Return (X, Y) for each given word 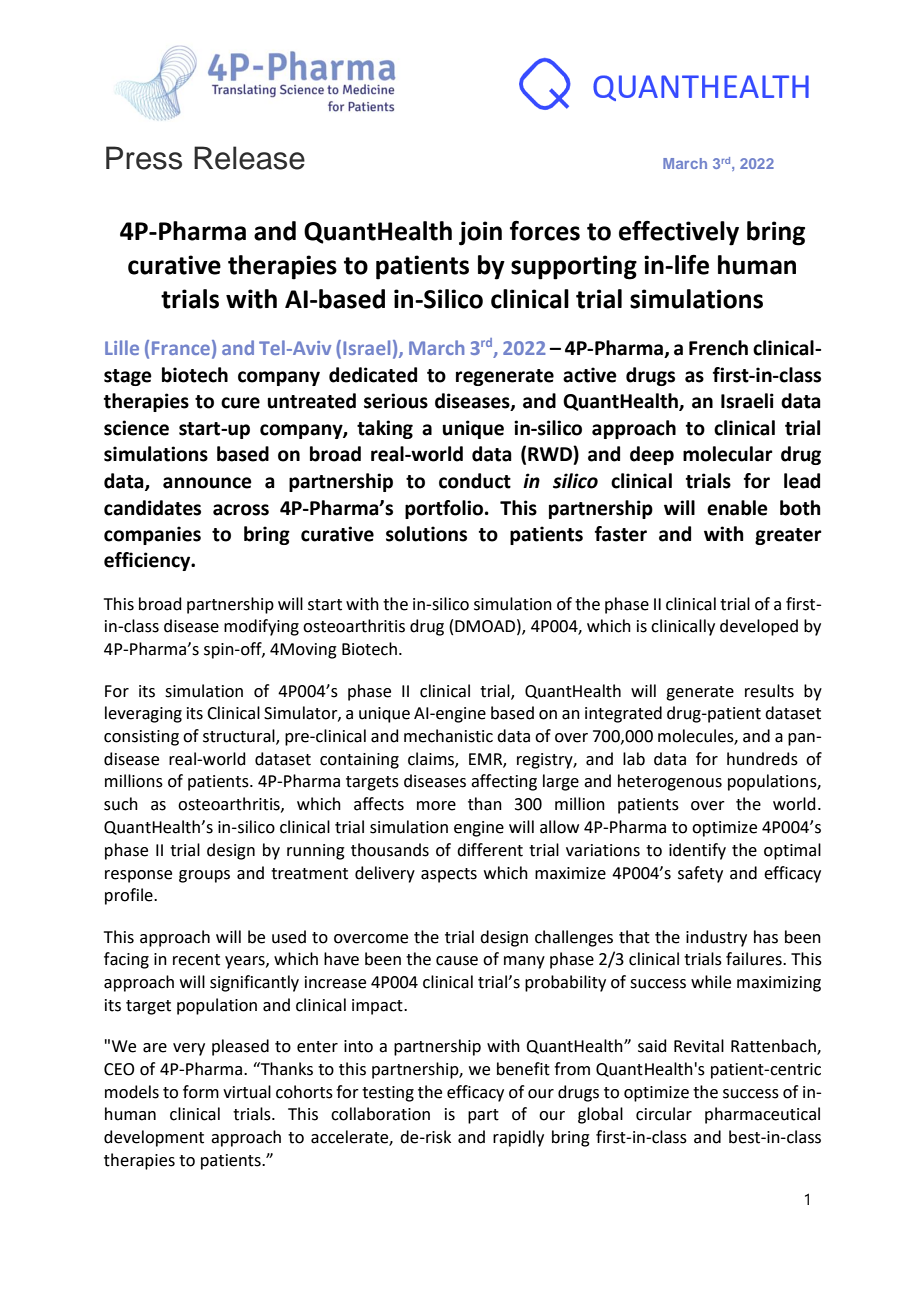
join (480, 233)
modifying (261, 627)
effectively (679, 233)
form (201, 1092)
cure (240, 403)
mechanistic (448, 736)
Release (249, 158)
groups (204, 876)
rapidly (518, 1138)
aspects (449, 875)
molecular (728, 454)
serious (396, 401)
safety (700, 874)
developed (759, 627)
